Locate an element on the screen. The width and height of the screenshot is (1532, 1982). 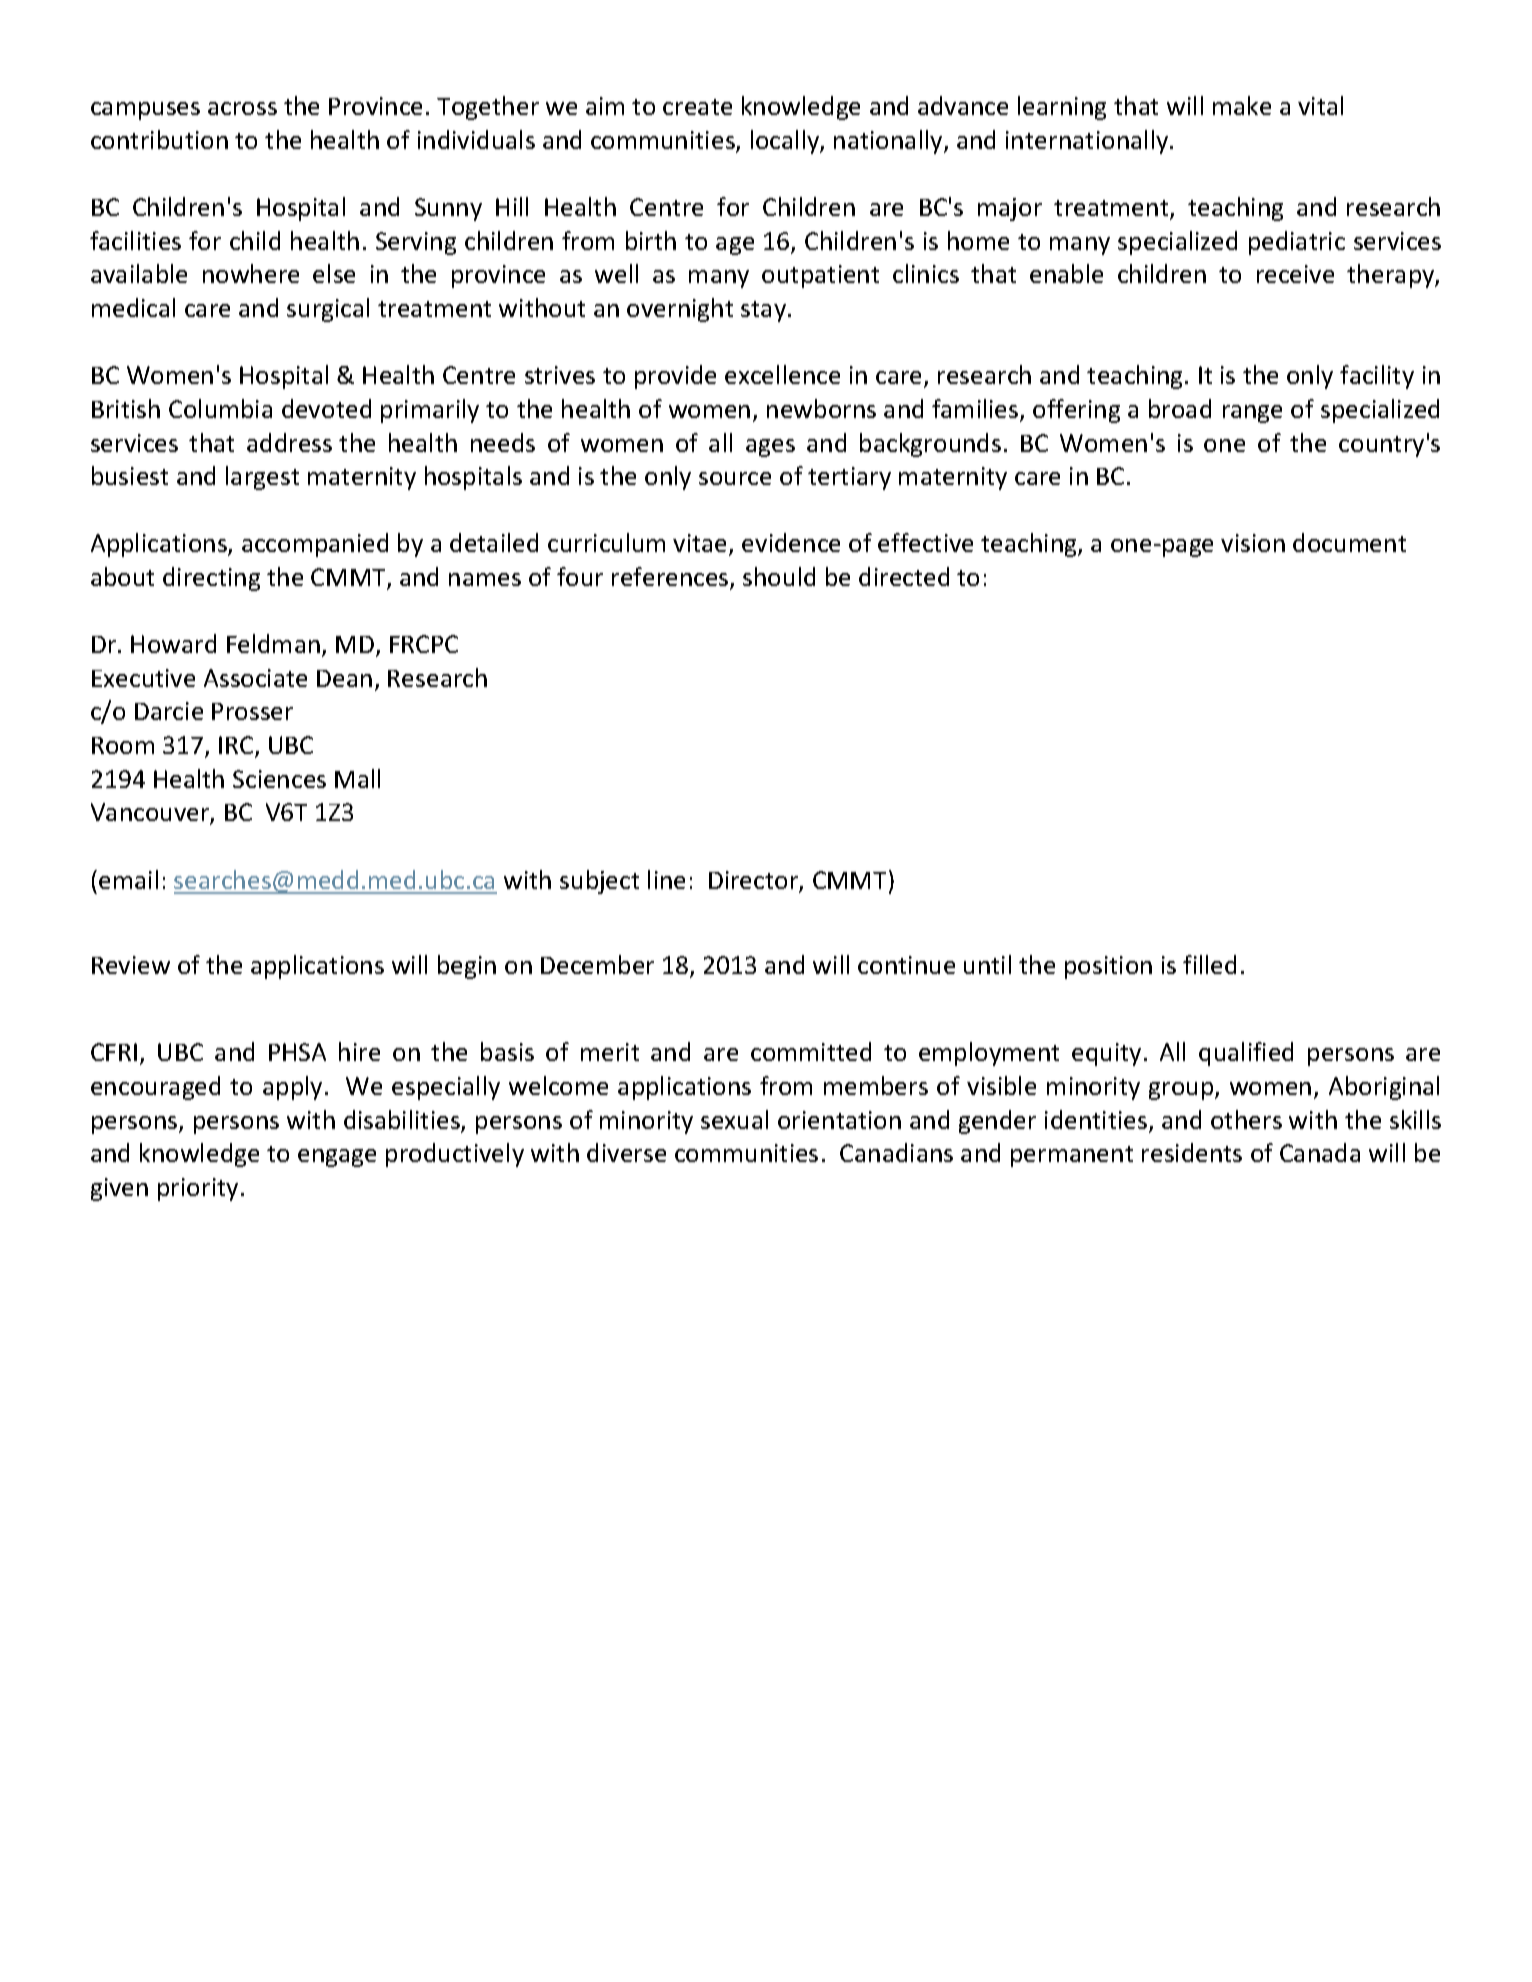
sexual is located at coordinates (734, 1119).
